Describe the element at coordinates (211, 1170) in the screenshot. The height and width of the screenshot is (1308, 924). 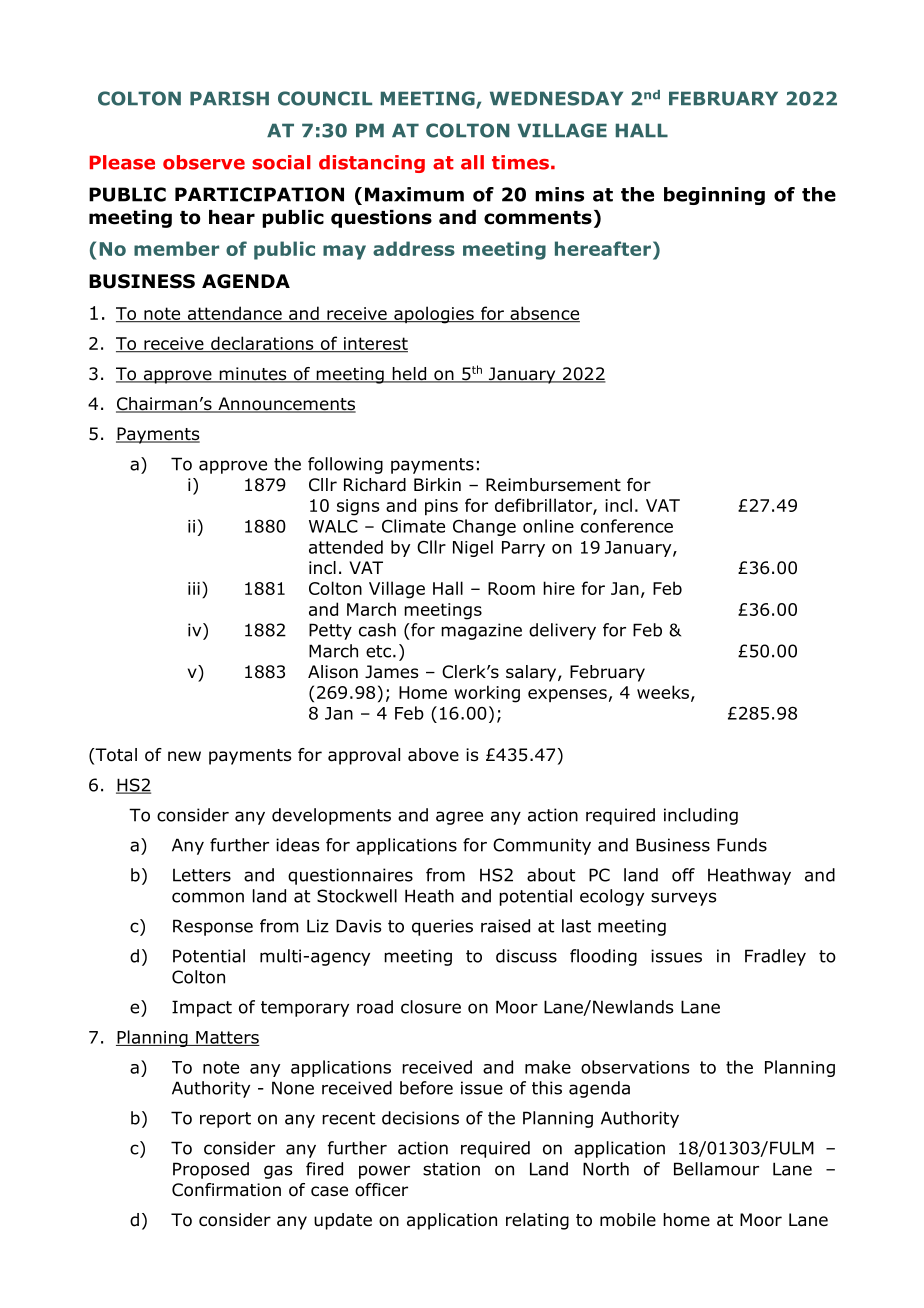
I see `Proposed` at that location.
